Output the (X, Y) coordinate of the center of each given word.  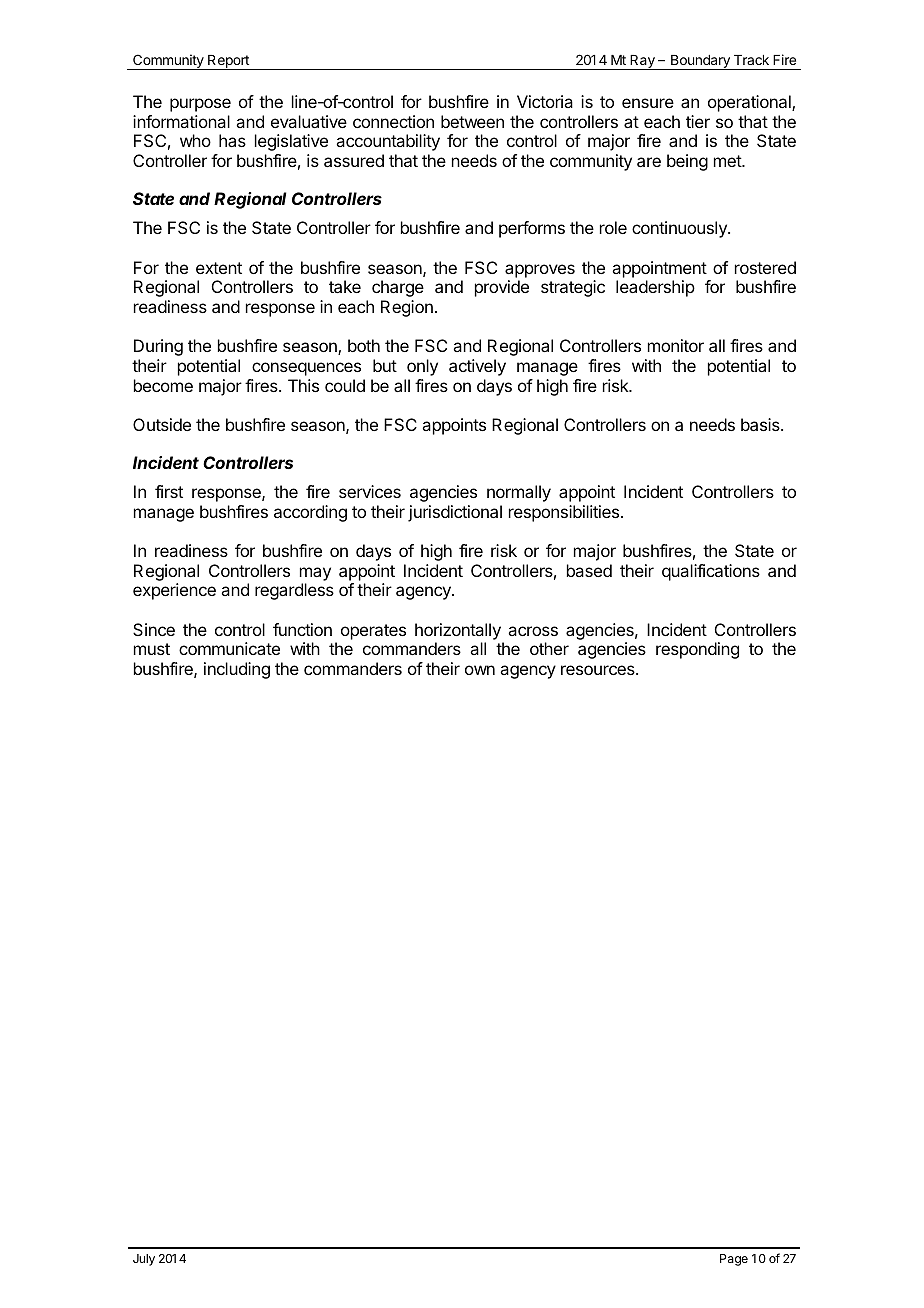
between (472, 121)
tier (698, 121)
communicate (229, 648)
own (480, 670)
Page (734, 1260)
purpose (200, 105)
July (144, 1260)
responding (697, 650)
